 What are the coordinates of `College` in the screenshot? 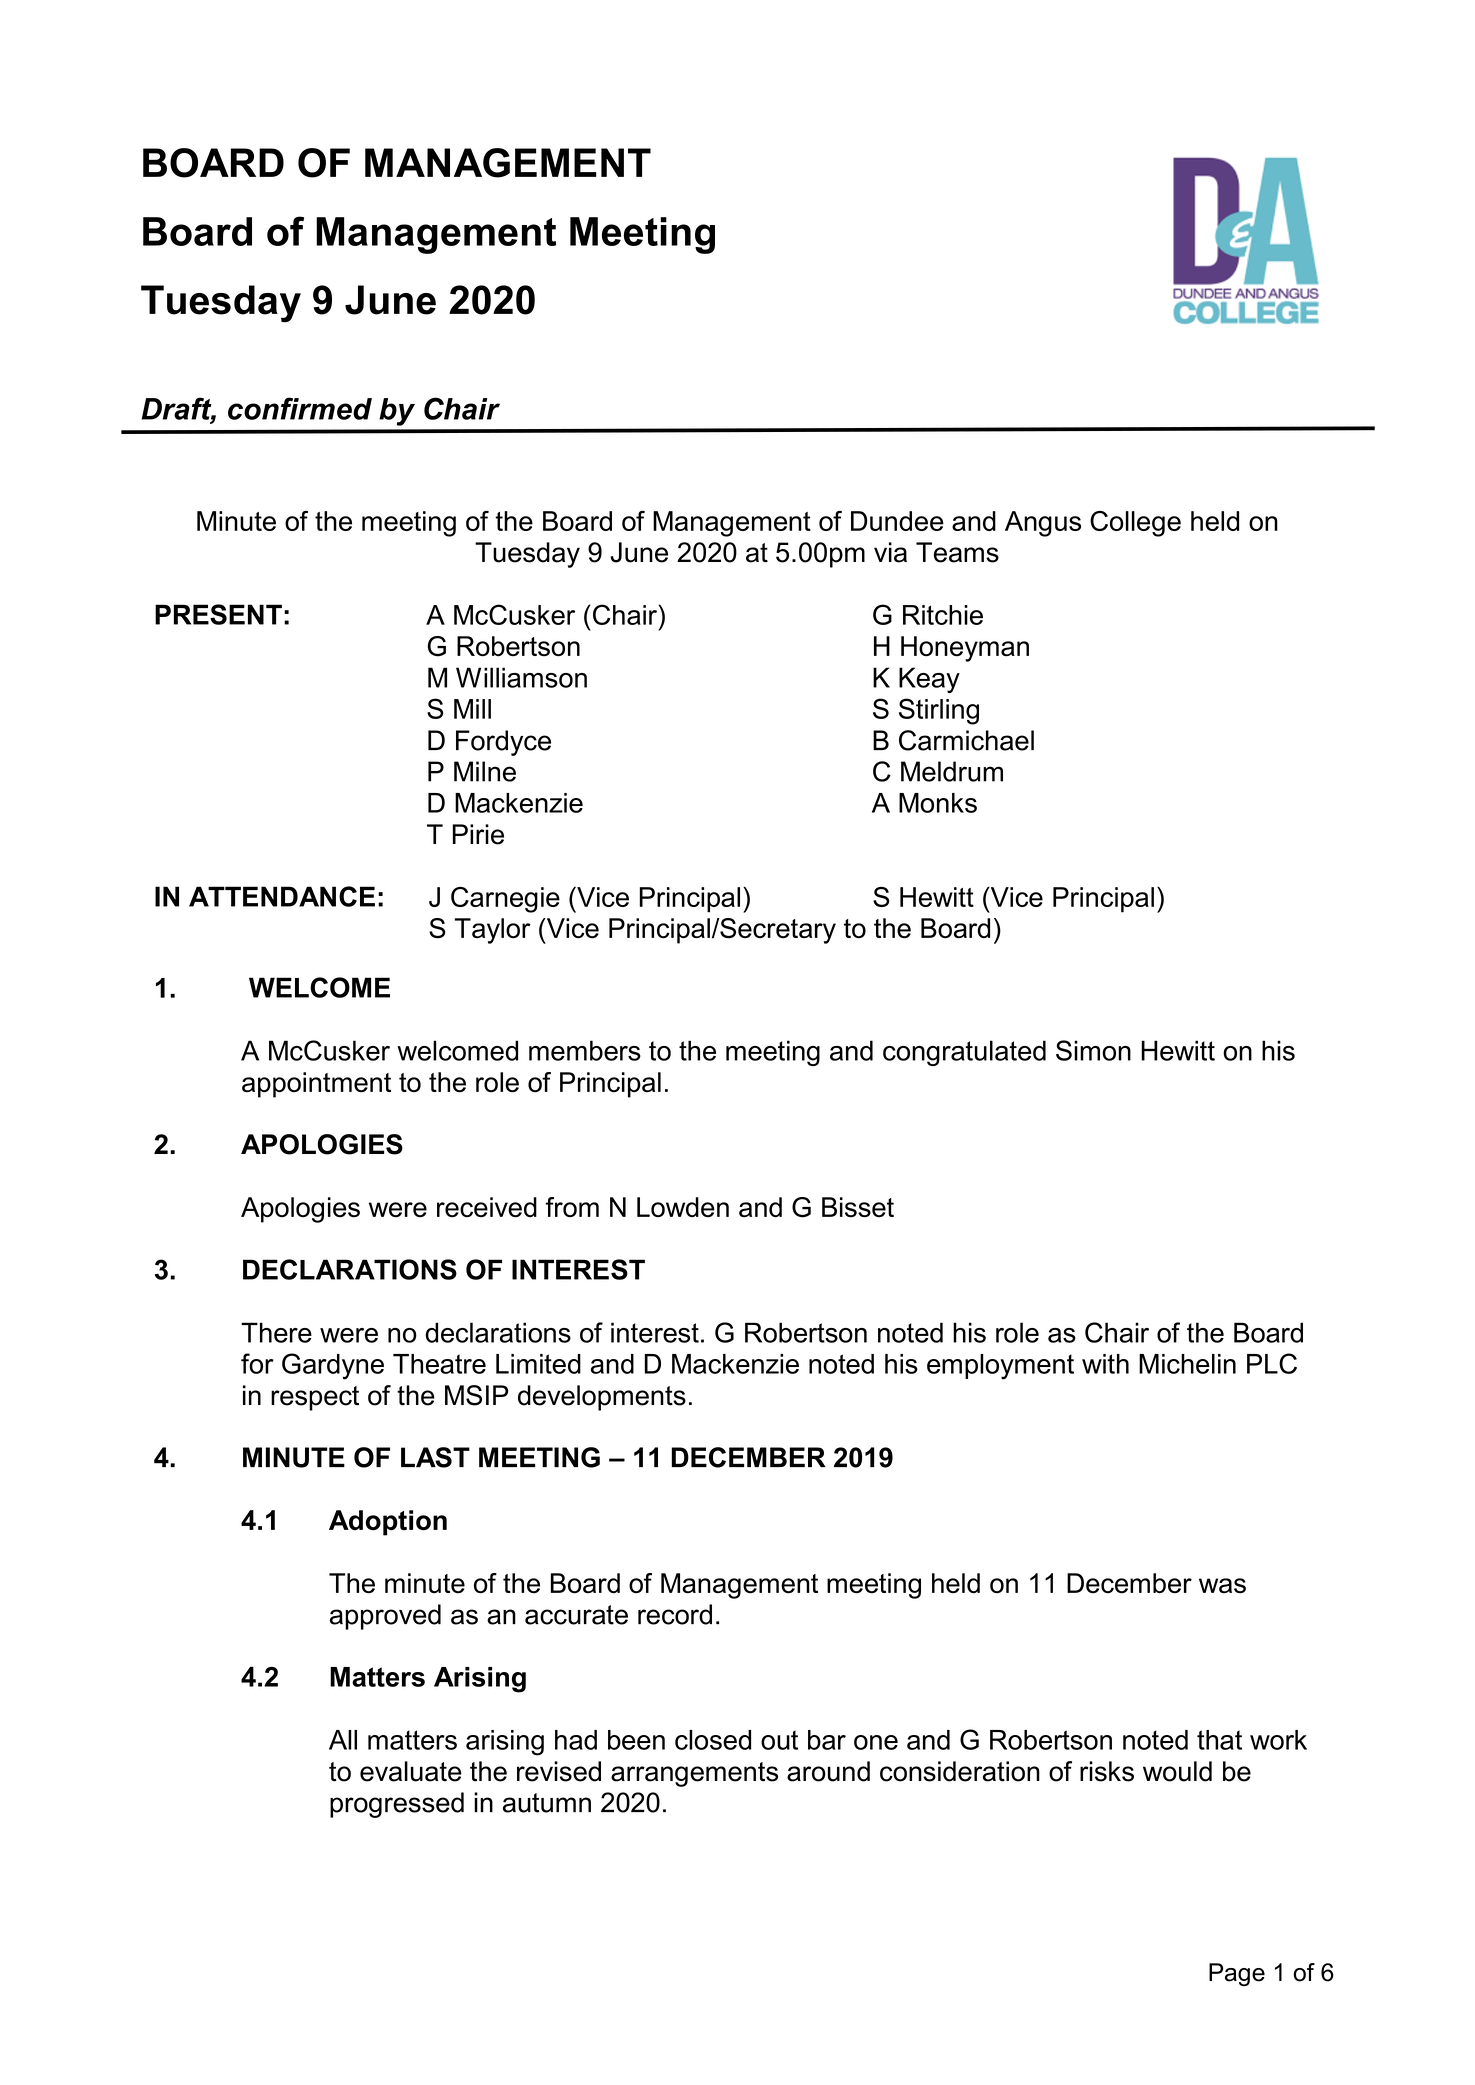 It's located at (1135, 524).
